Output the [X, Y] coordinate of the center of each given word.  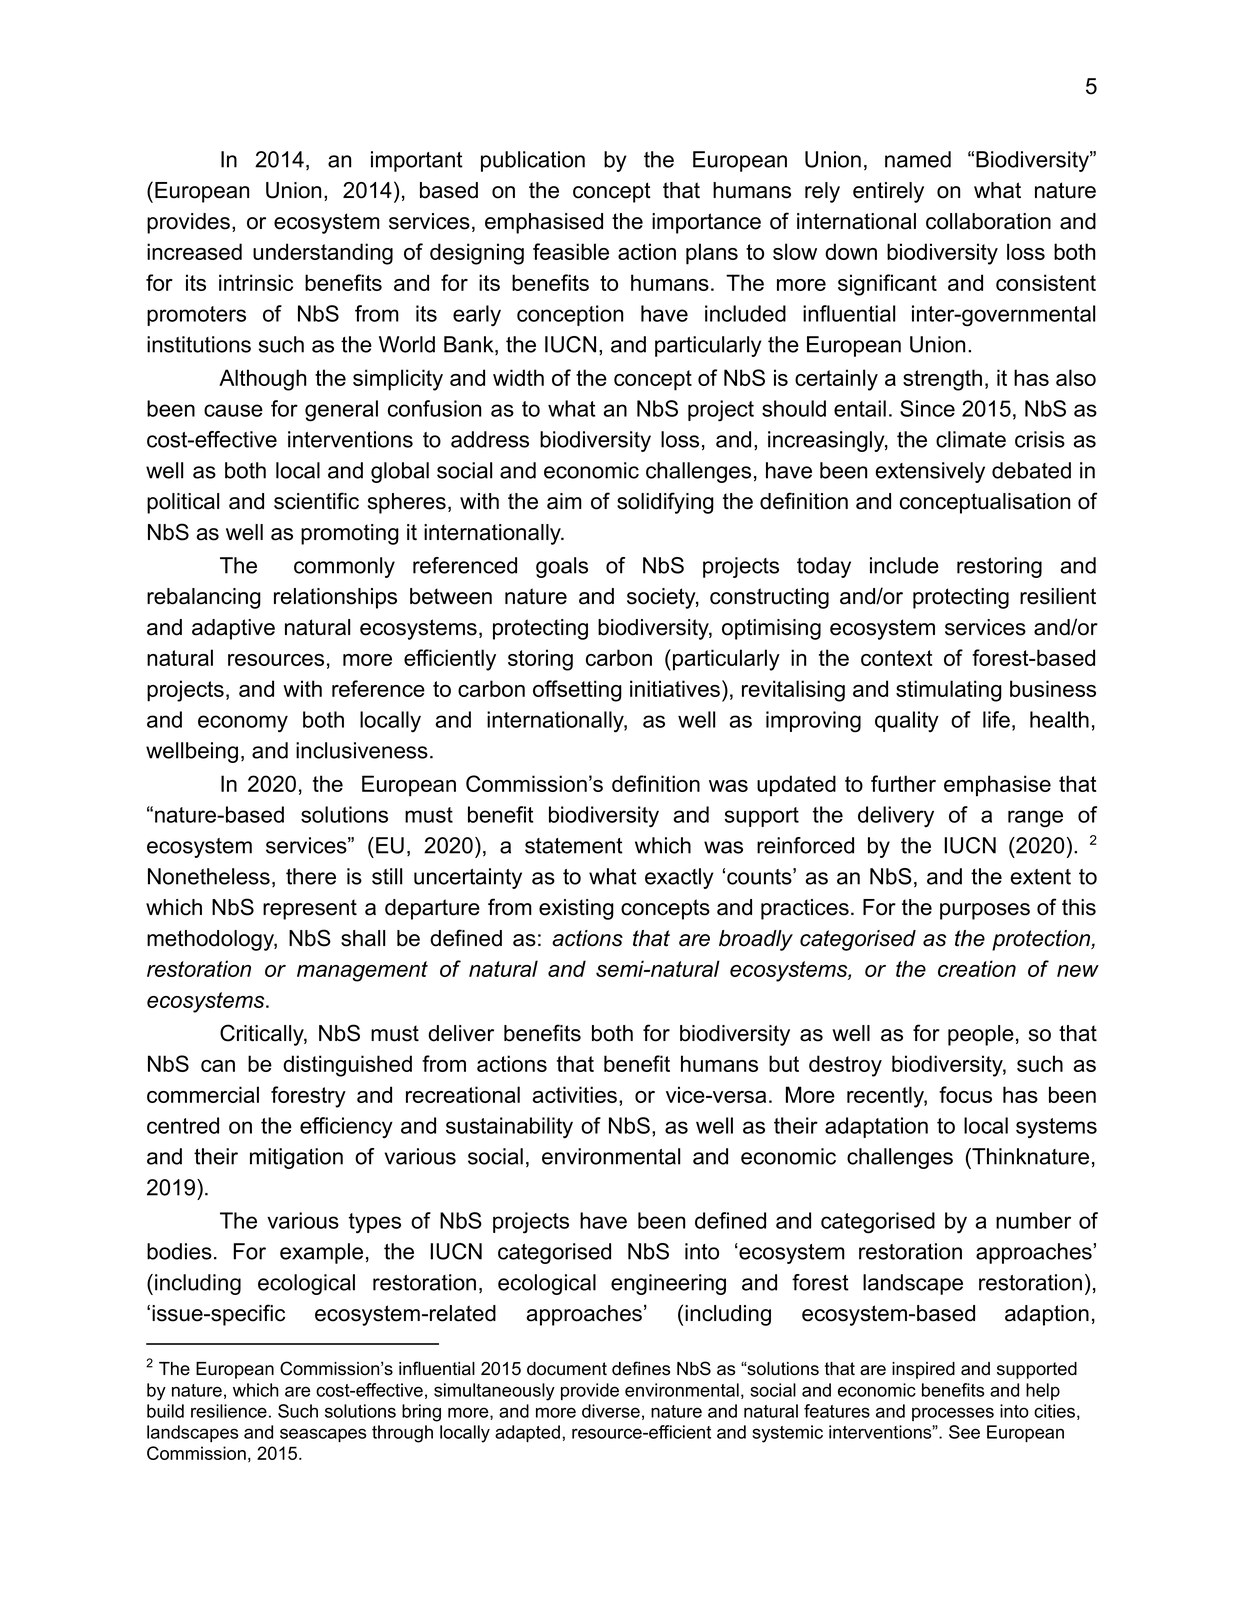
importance [706, 223]
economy [243, 724]
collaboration [988, 221]
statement [574, 846]
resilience [229, 1411]
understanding [323, 254]
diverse [611, 1411]
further [903, 783]
